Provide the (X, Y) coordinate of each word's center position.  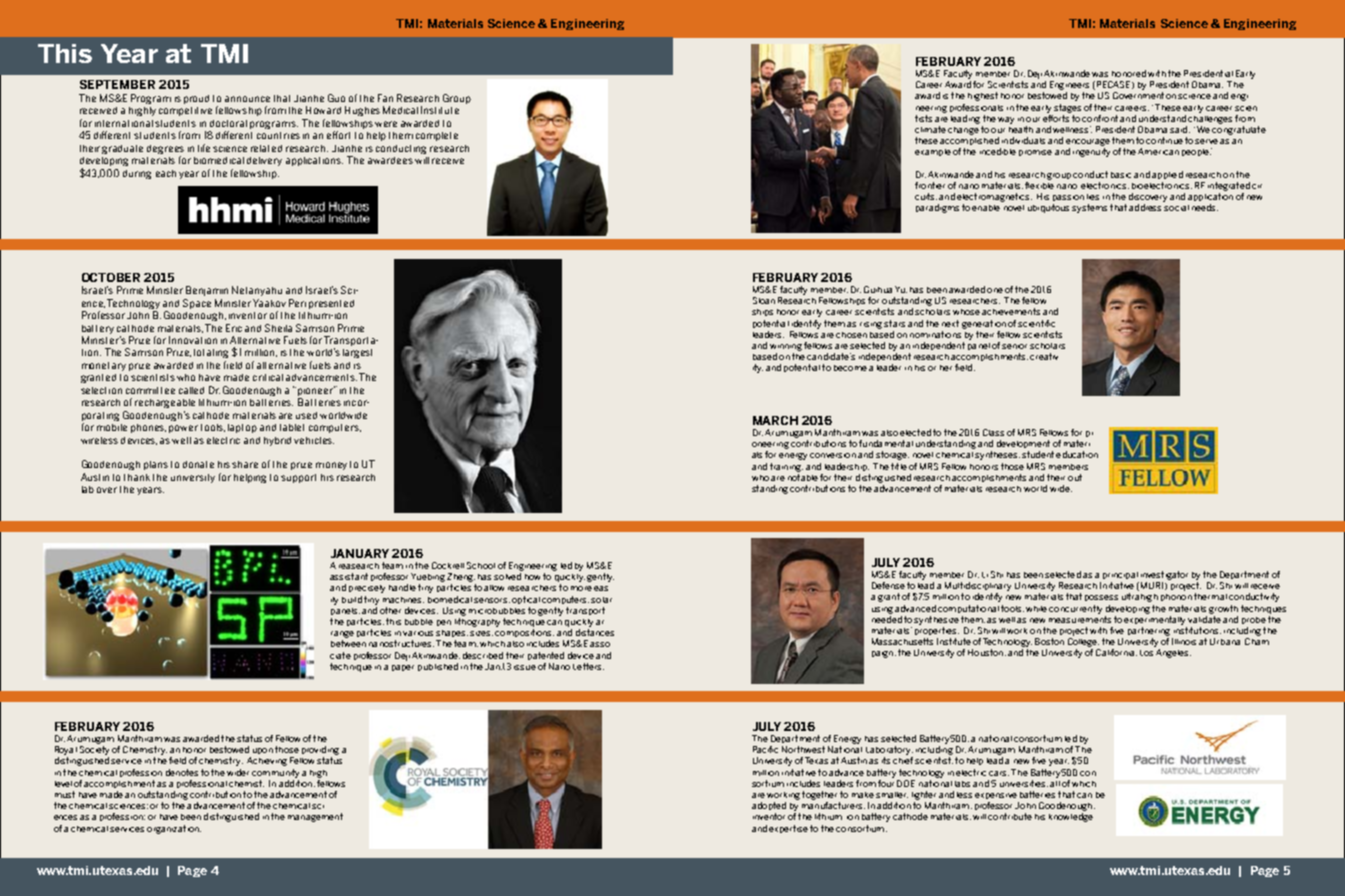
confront (1100, 118)
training (786, 467)
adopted (769, 808)
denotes (182, 772)
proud (196, 99)
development (1023, 444)
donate (198, 464)
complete (437, 136)
